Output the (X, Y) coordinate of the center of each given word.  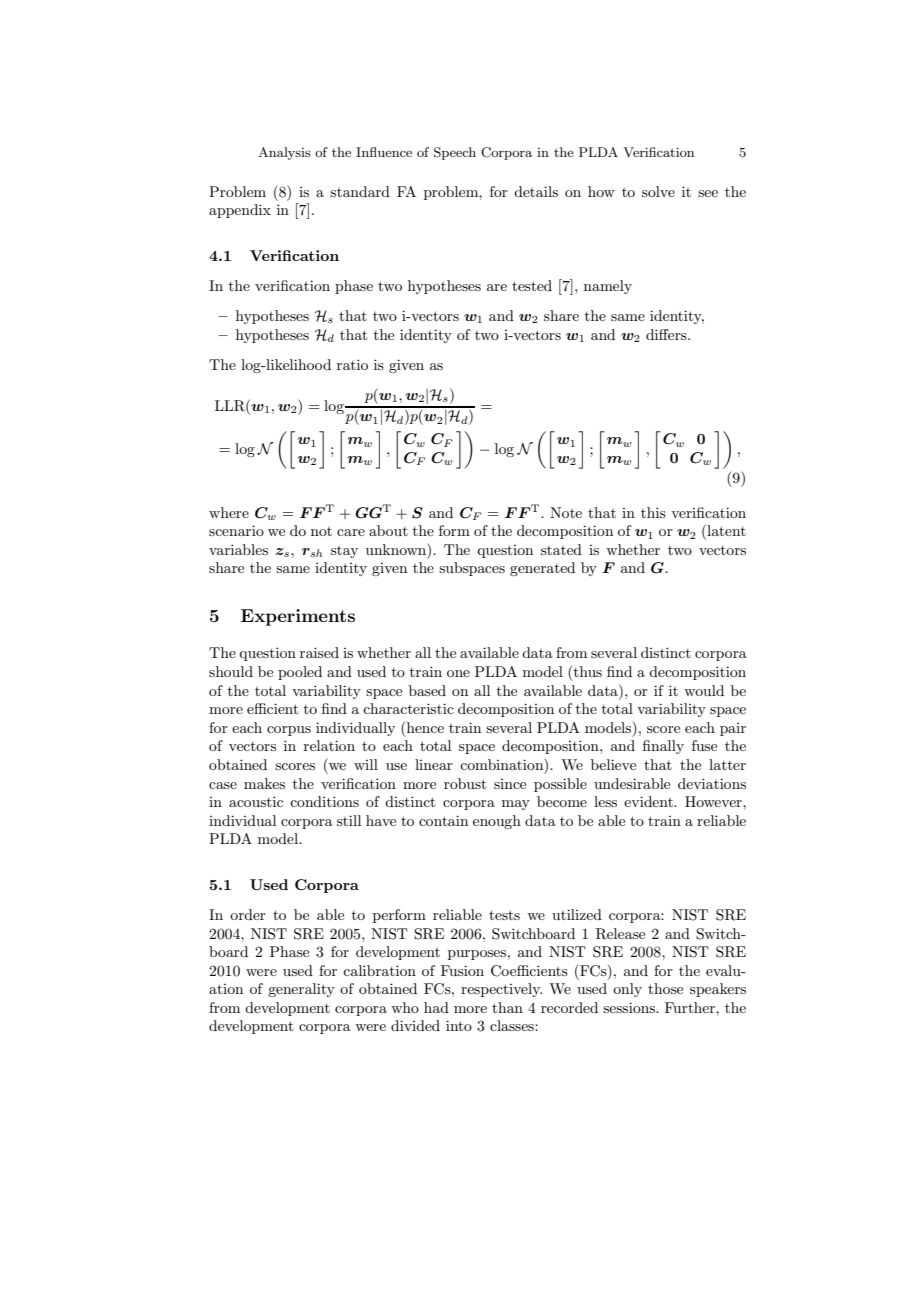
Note (566, 512)
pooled (300, 673)
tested (532, 285)
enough (497, 822)
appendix (240, 211)
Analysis (284, 153)
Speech (455, 153)
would (704, 690)
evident (649, 801)
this (653, 512)
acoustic (256, 801)
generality (301, 990)
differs (667, 334)
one (458, 673)
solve (658, 191)
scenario (236, 530)
